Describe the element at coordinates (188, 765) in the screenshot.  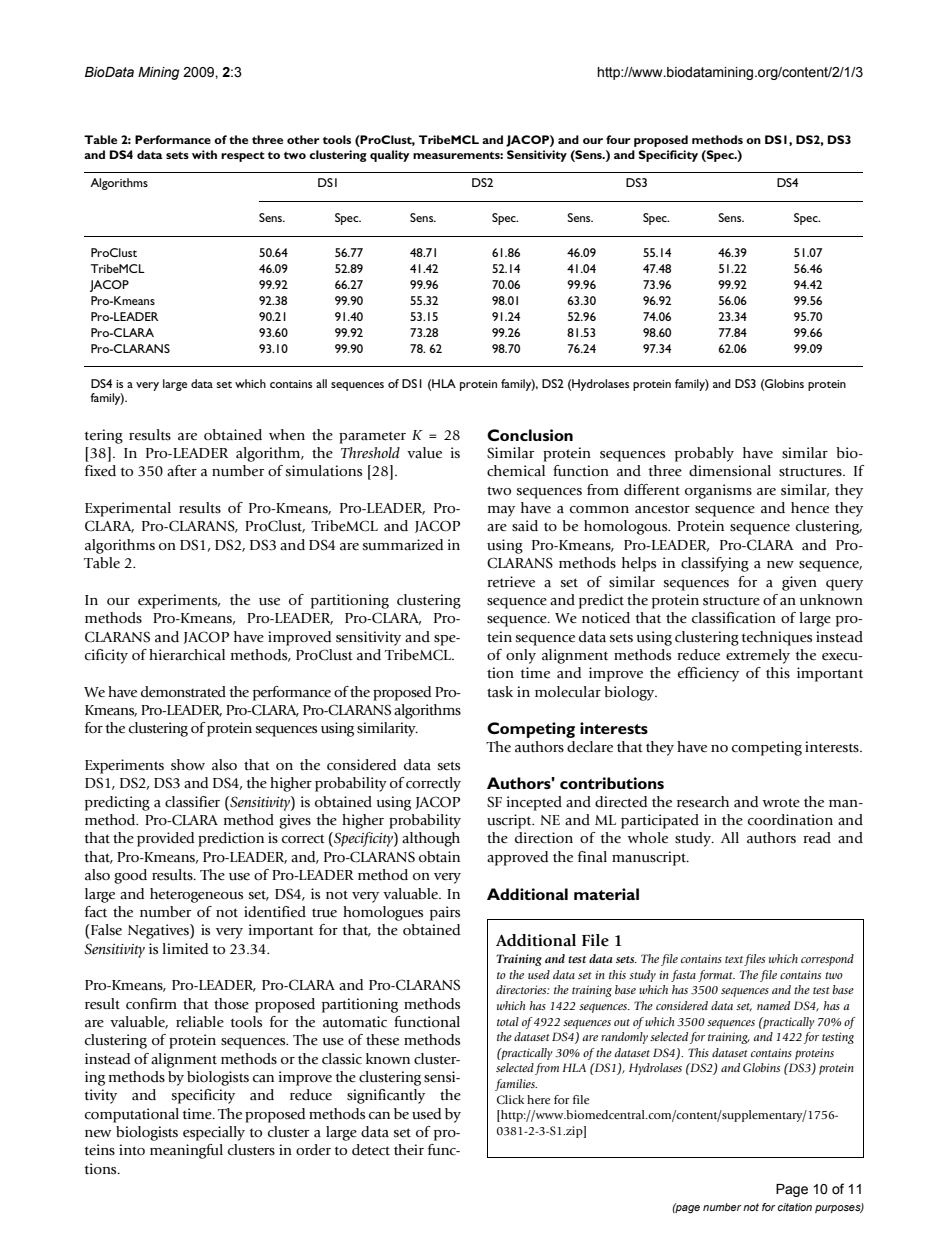
I see `show` at that location.
